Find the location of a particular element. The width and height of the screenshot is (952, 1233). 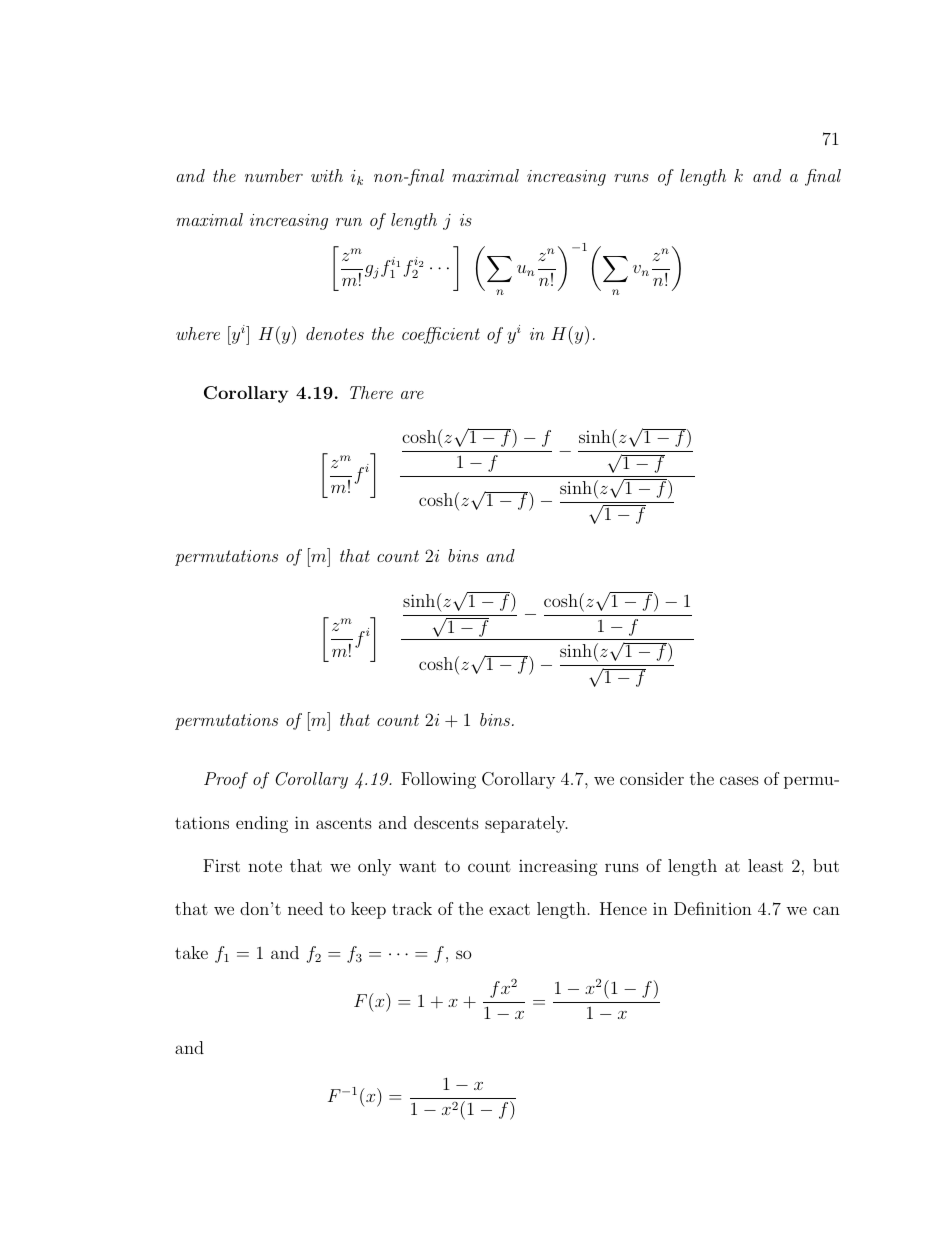

can is located at coordinates (826, 910).
